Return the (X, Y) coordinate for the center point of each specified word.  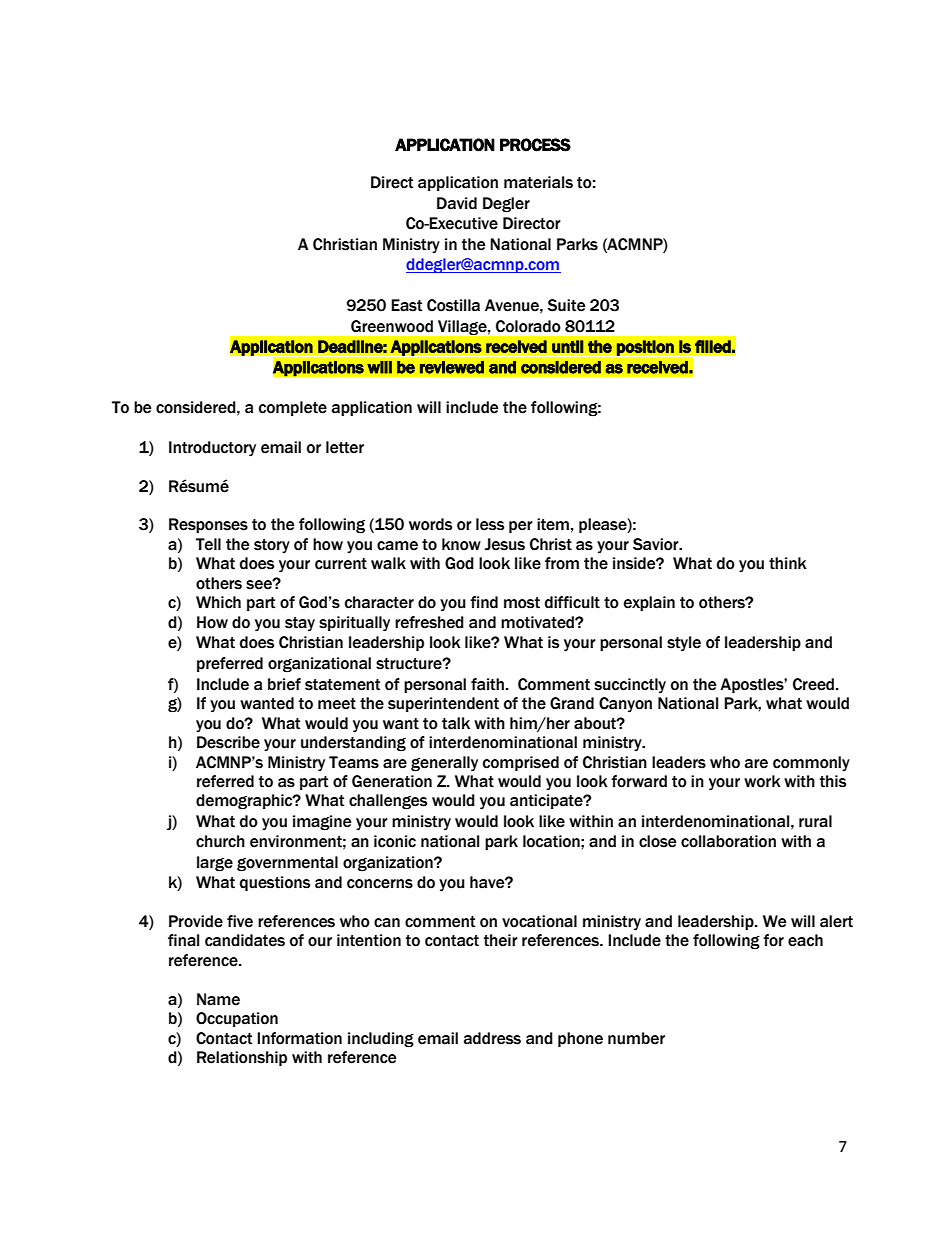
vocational (539, 921)
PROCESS (535, 145)
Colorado (528, 326)
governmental (287, 864)
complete (293, 408)
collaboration (728, 841)
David (457, 203)
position (645, 348)
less (490, 524)
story (272, 546)
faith (487, 684)
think (788, 563)
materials (538, 182)
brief (284, 684)
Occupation (237, 1019)
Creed (813, 684)
